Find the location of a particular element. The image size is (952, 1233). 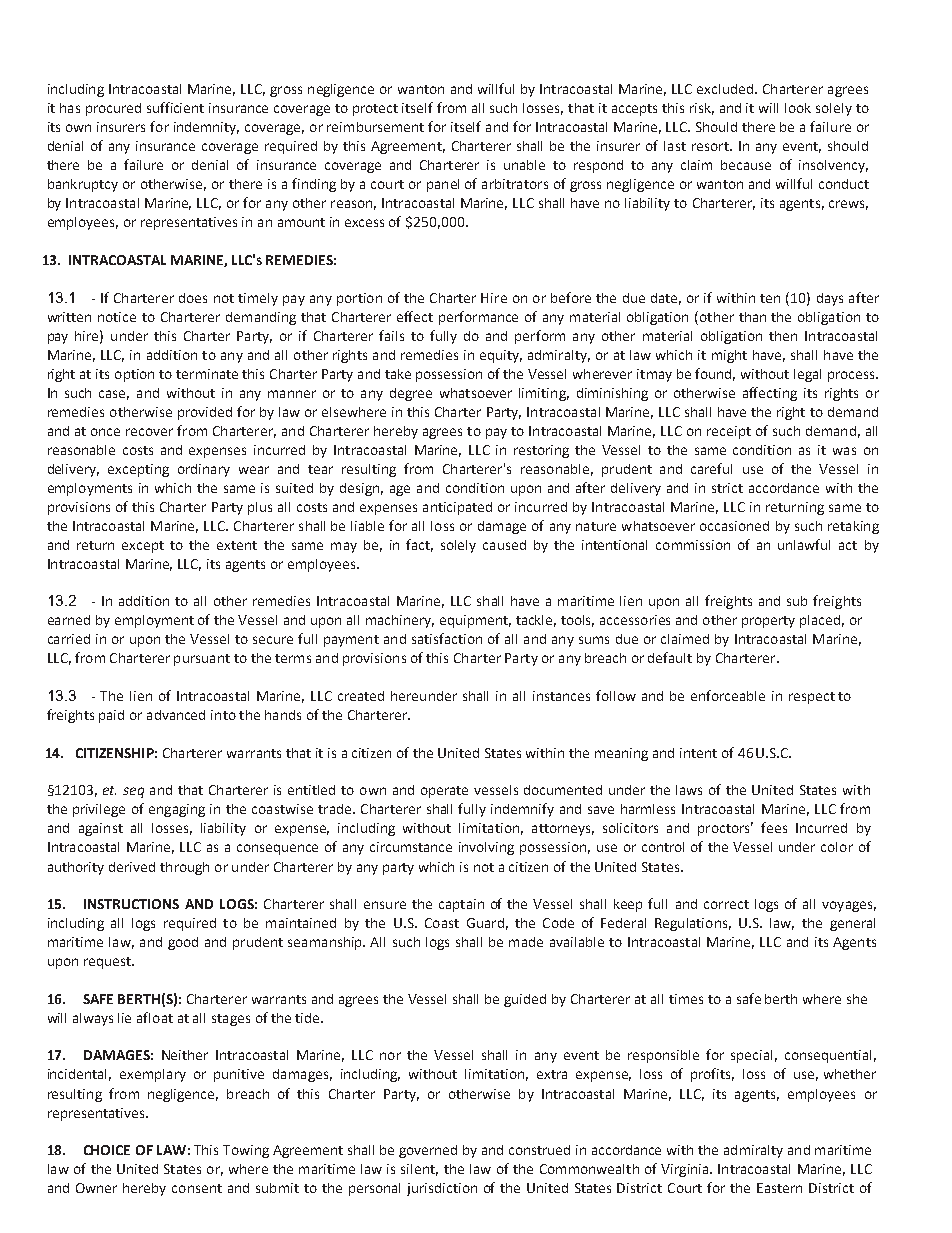

look is located at coordinates (798, 108).
